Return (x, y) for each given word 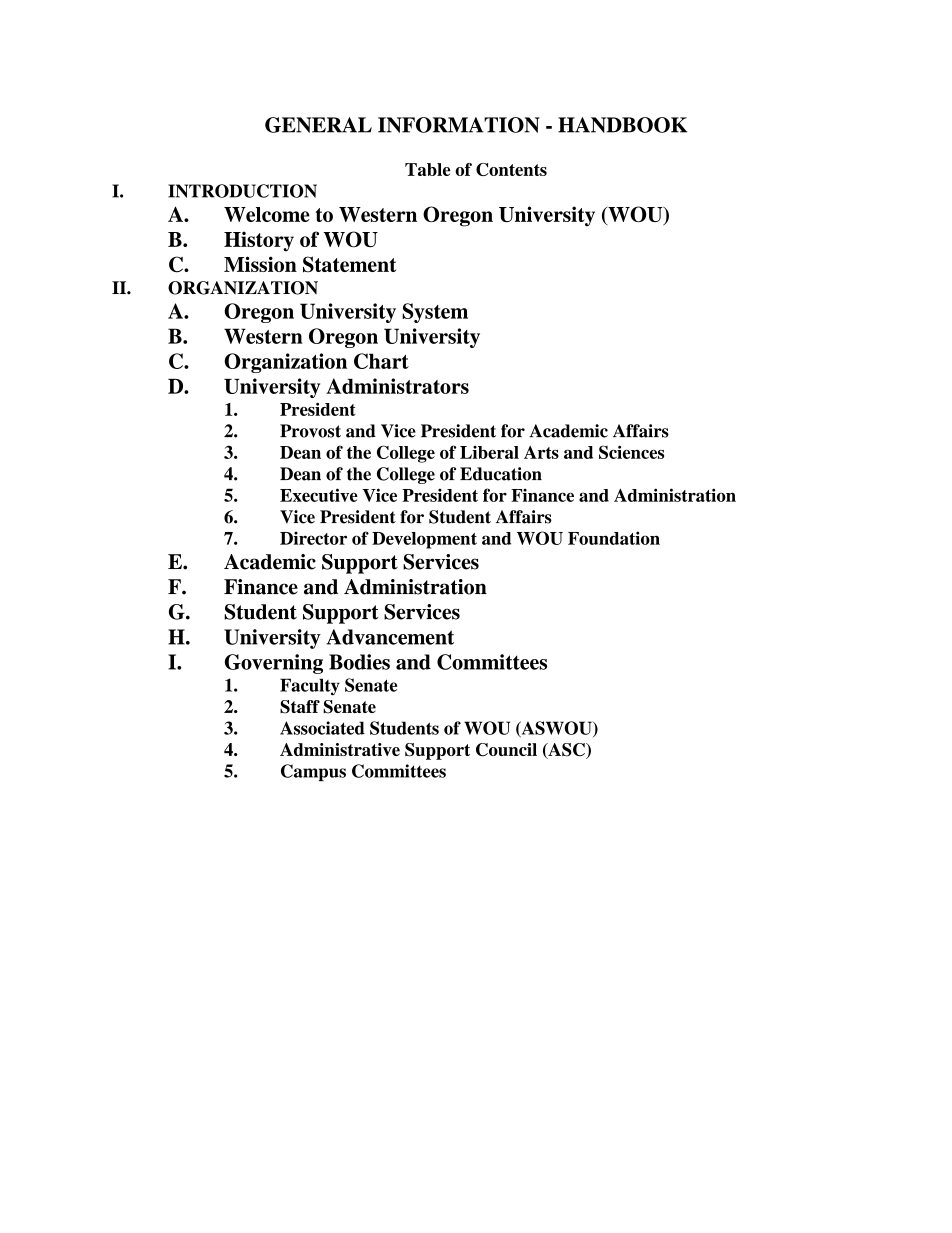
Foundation (614, 538)
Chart (381, 361)
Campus (313, 772)
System (435, 313)
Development (424, 540)
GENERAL (318, 125)
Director (313, 538)
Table (428, 169)
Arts (541, 452)
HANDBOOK (622, 125)
